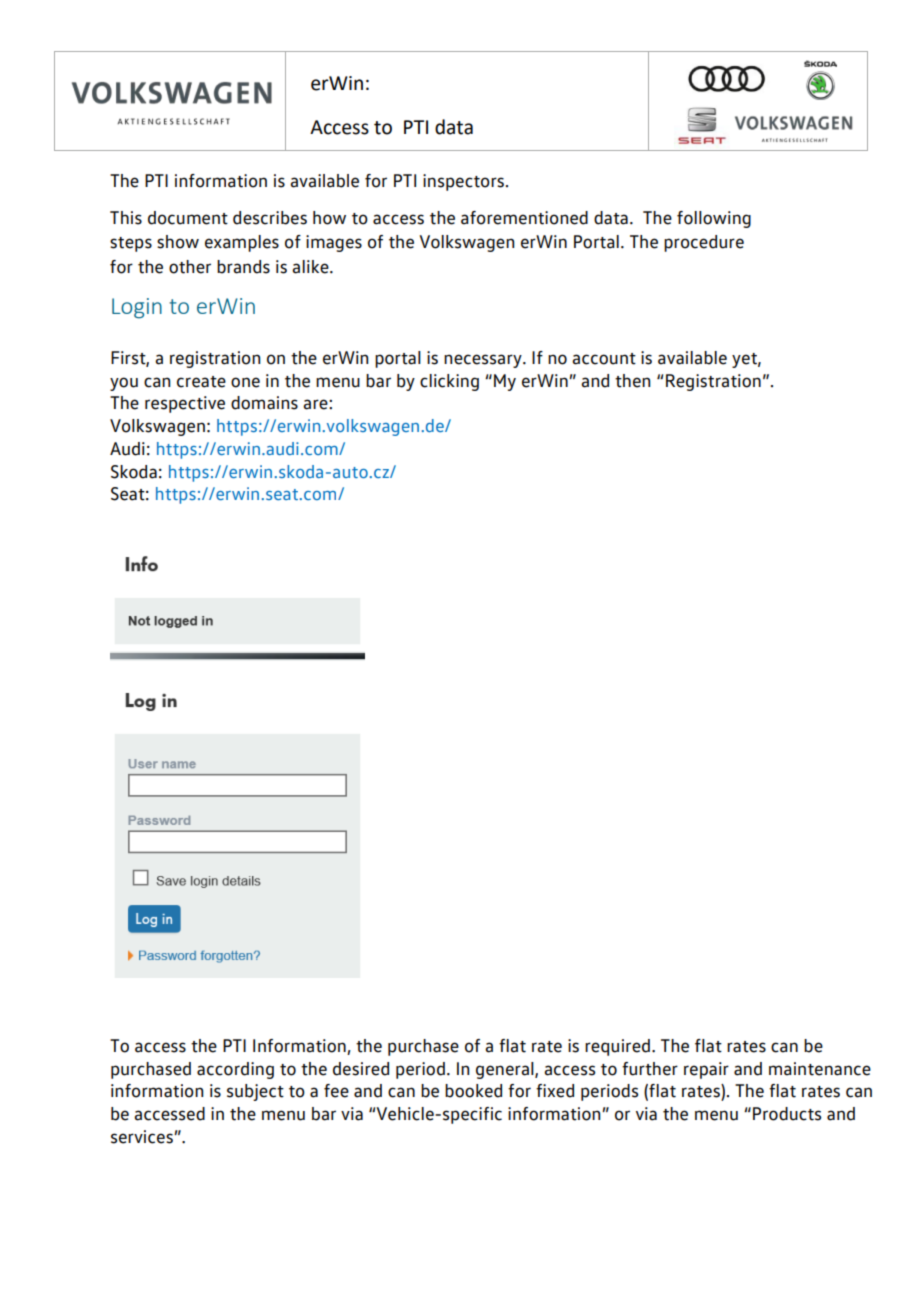 This image has width=924, height=1308. What do you see at coordinates (255, 1092) in the image?
I see `subject` at bounding box center [255, 1092].
